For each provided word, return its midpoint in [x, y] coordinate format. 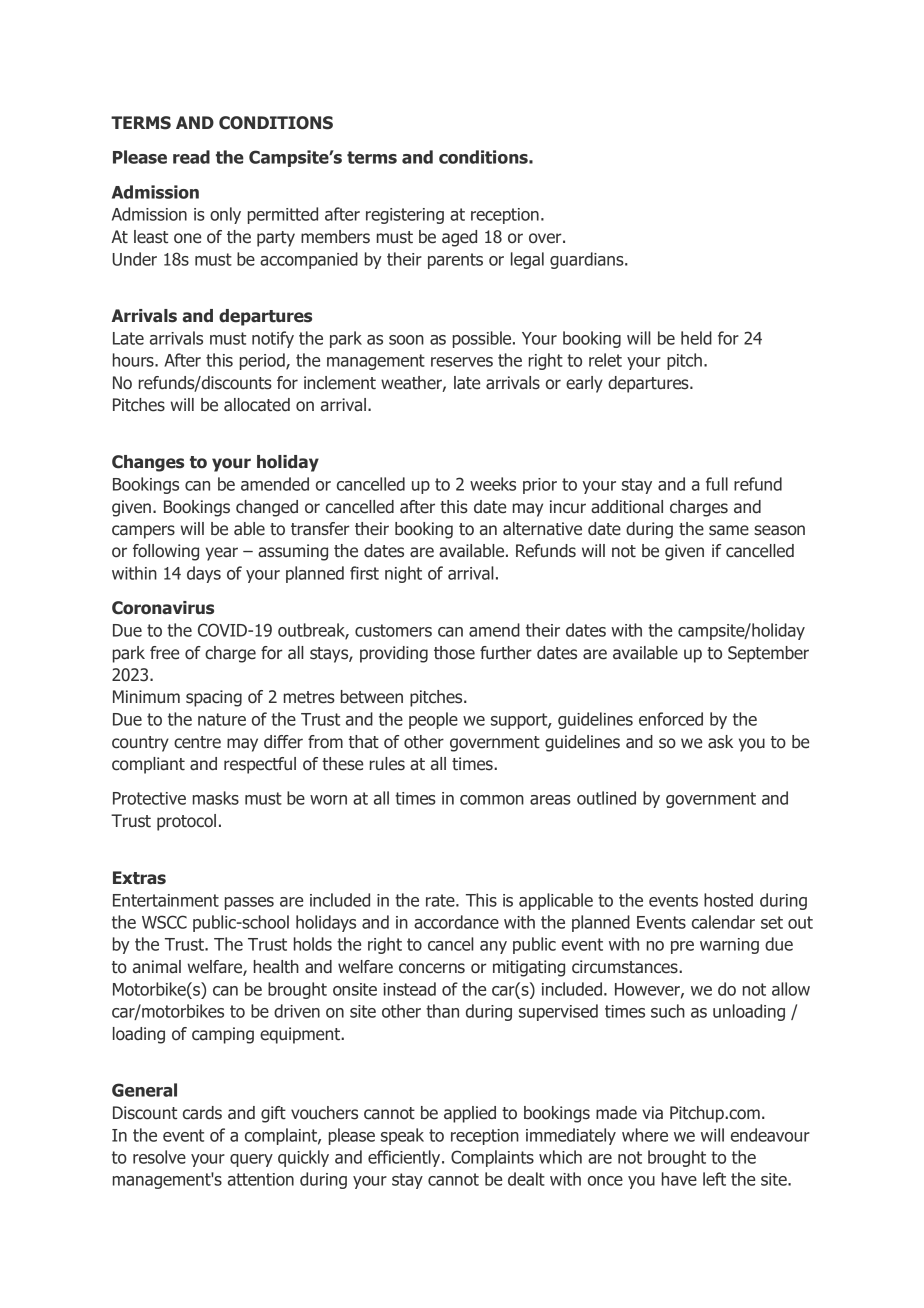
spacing [214, 698]
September [768, 654]
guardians [588, 260]
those [454, 653]
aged [459, 238]
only [225, 215]
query [251, 1160]
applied [470, 1114]
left [714, 1179]
